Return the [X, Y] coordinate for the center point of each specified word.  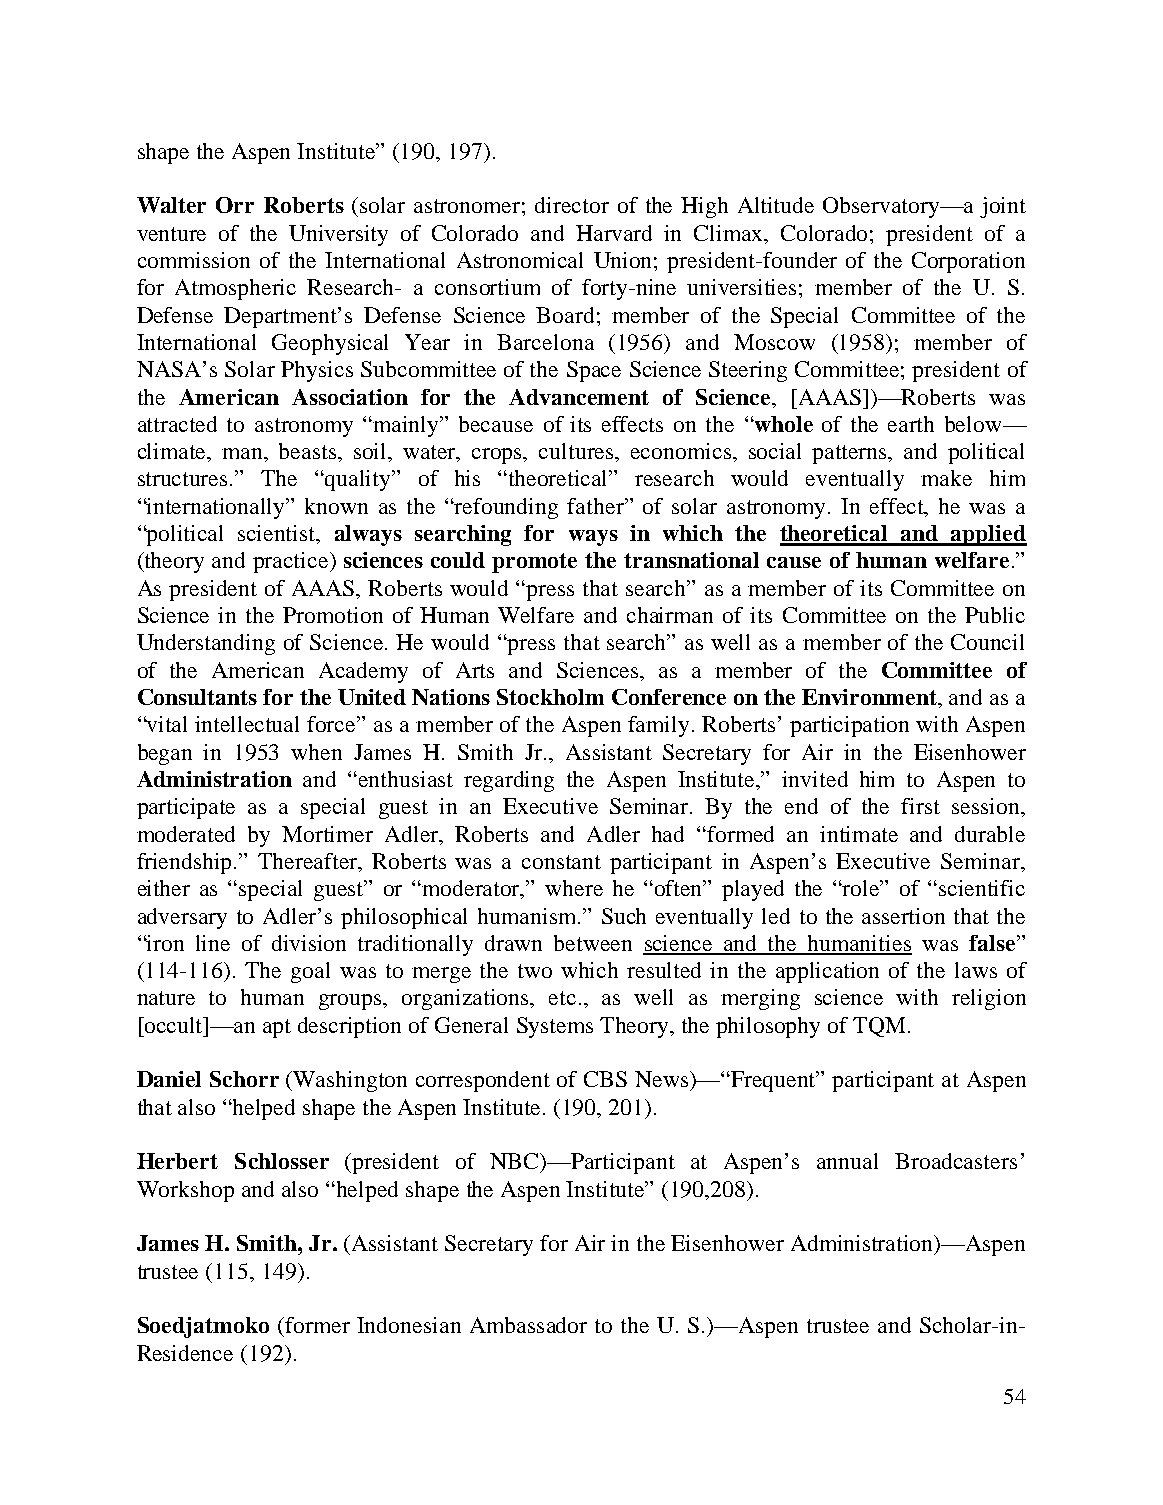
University [338, 235]
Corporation [968, 262]
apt [277, 1028]
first [920, 806]
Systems [555, 1027]
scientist [278, 534]
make [946, 478]
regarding [509, 781]
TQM [879, 1027]
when [316, 752]
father [596, 506]
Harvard [614, 233]
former [316, 1325]
